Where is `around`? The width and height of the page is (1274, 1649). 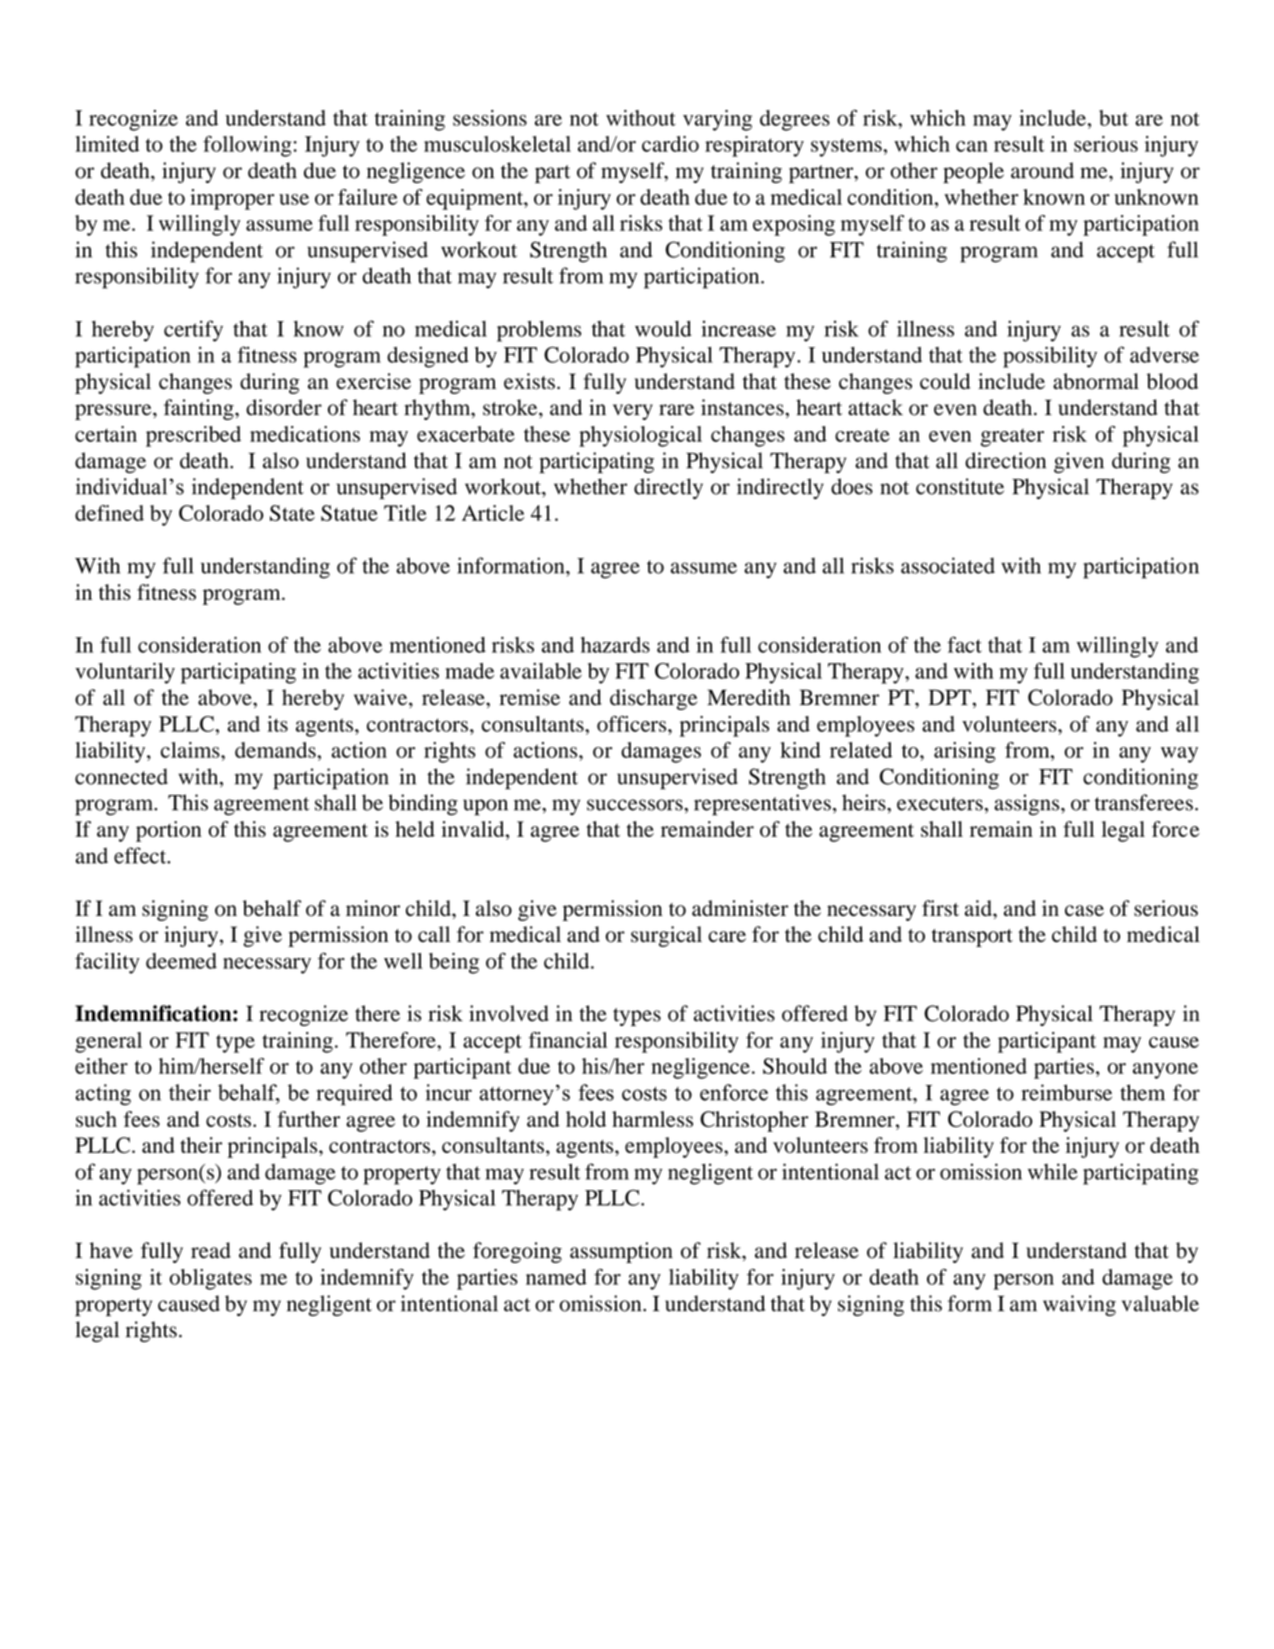
around is located at coordinates (1042, 170).
